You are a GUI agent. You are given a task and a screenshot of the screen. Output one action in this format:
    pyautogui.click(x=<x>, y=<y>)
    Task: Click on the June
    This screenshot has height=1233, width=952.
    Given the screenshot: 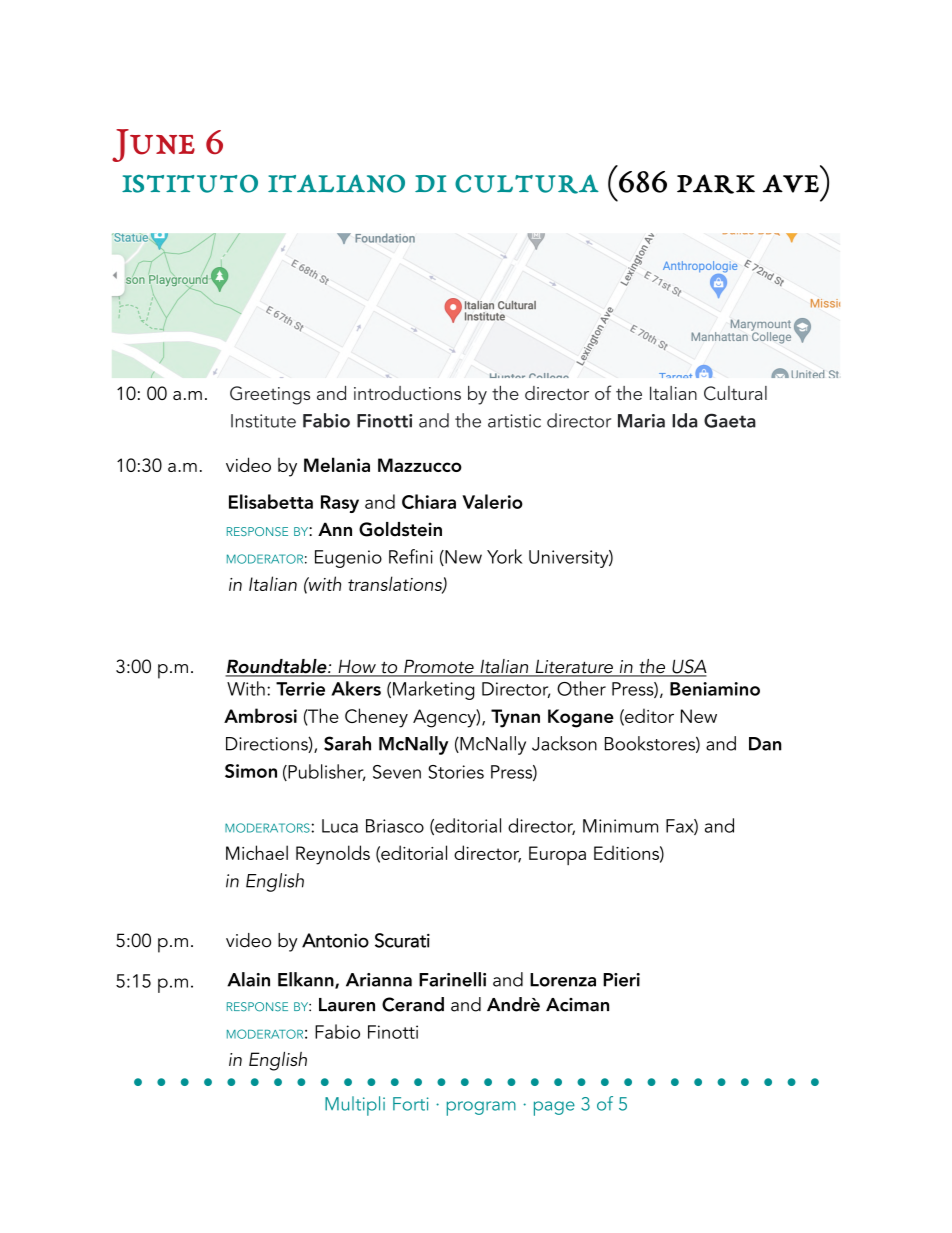 What is the action you would take?
    pyautogui.click(x=153, y=145)
